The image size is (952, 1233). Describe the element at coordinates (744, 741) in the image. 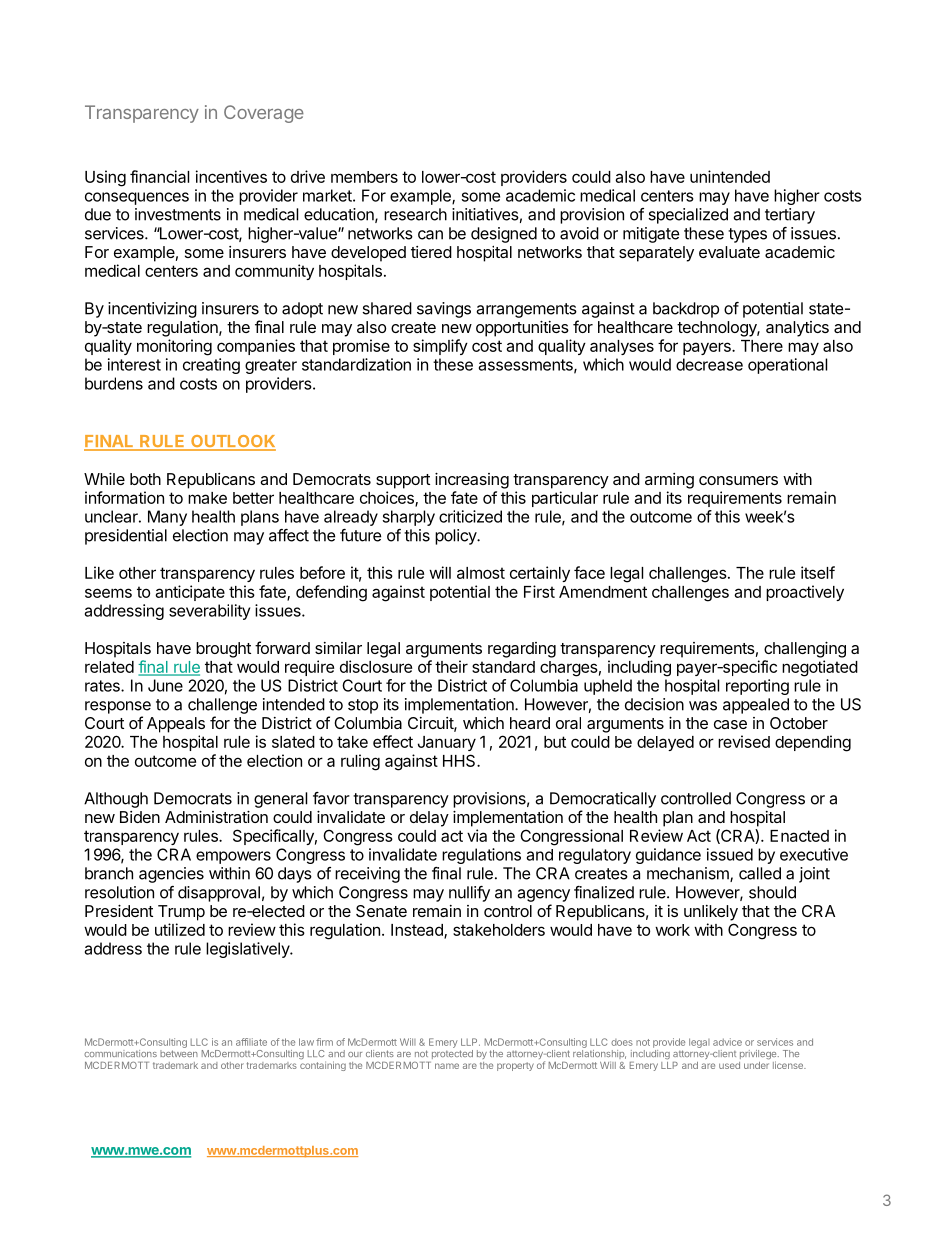

I see `revised` at that location.
